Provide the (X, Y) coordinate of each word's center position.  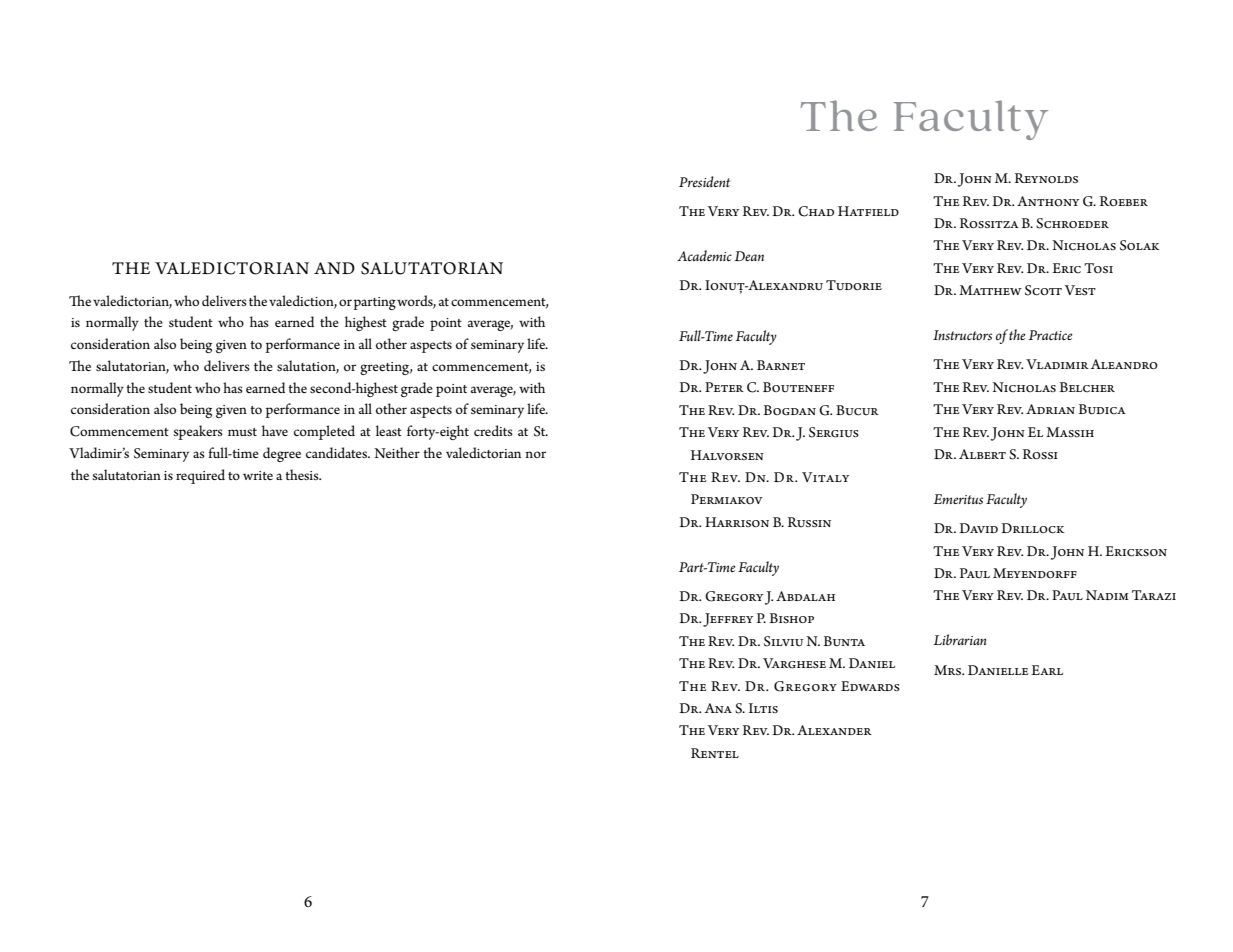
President (704, 182)
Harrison (737, 522)
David (978, 528)
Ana (718, 708)
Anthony (1048, 201)
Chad (816, 211)
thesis (303, 474)
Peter (724, 387)
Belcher (1087, 387)
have (275, 430)
